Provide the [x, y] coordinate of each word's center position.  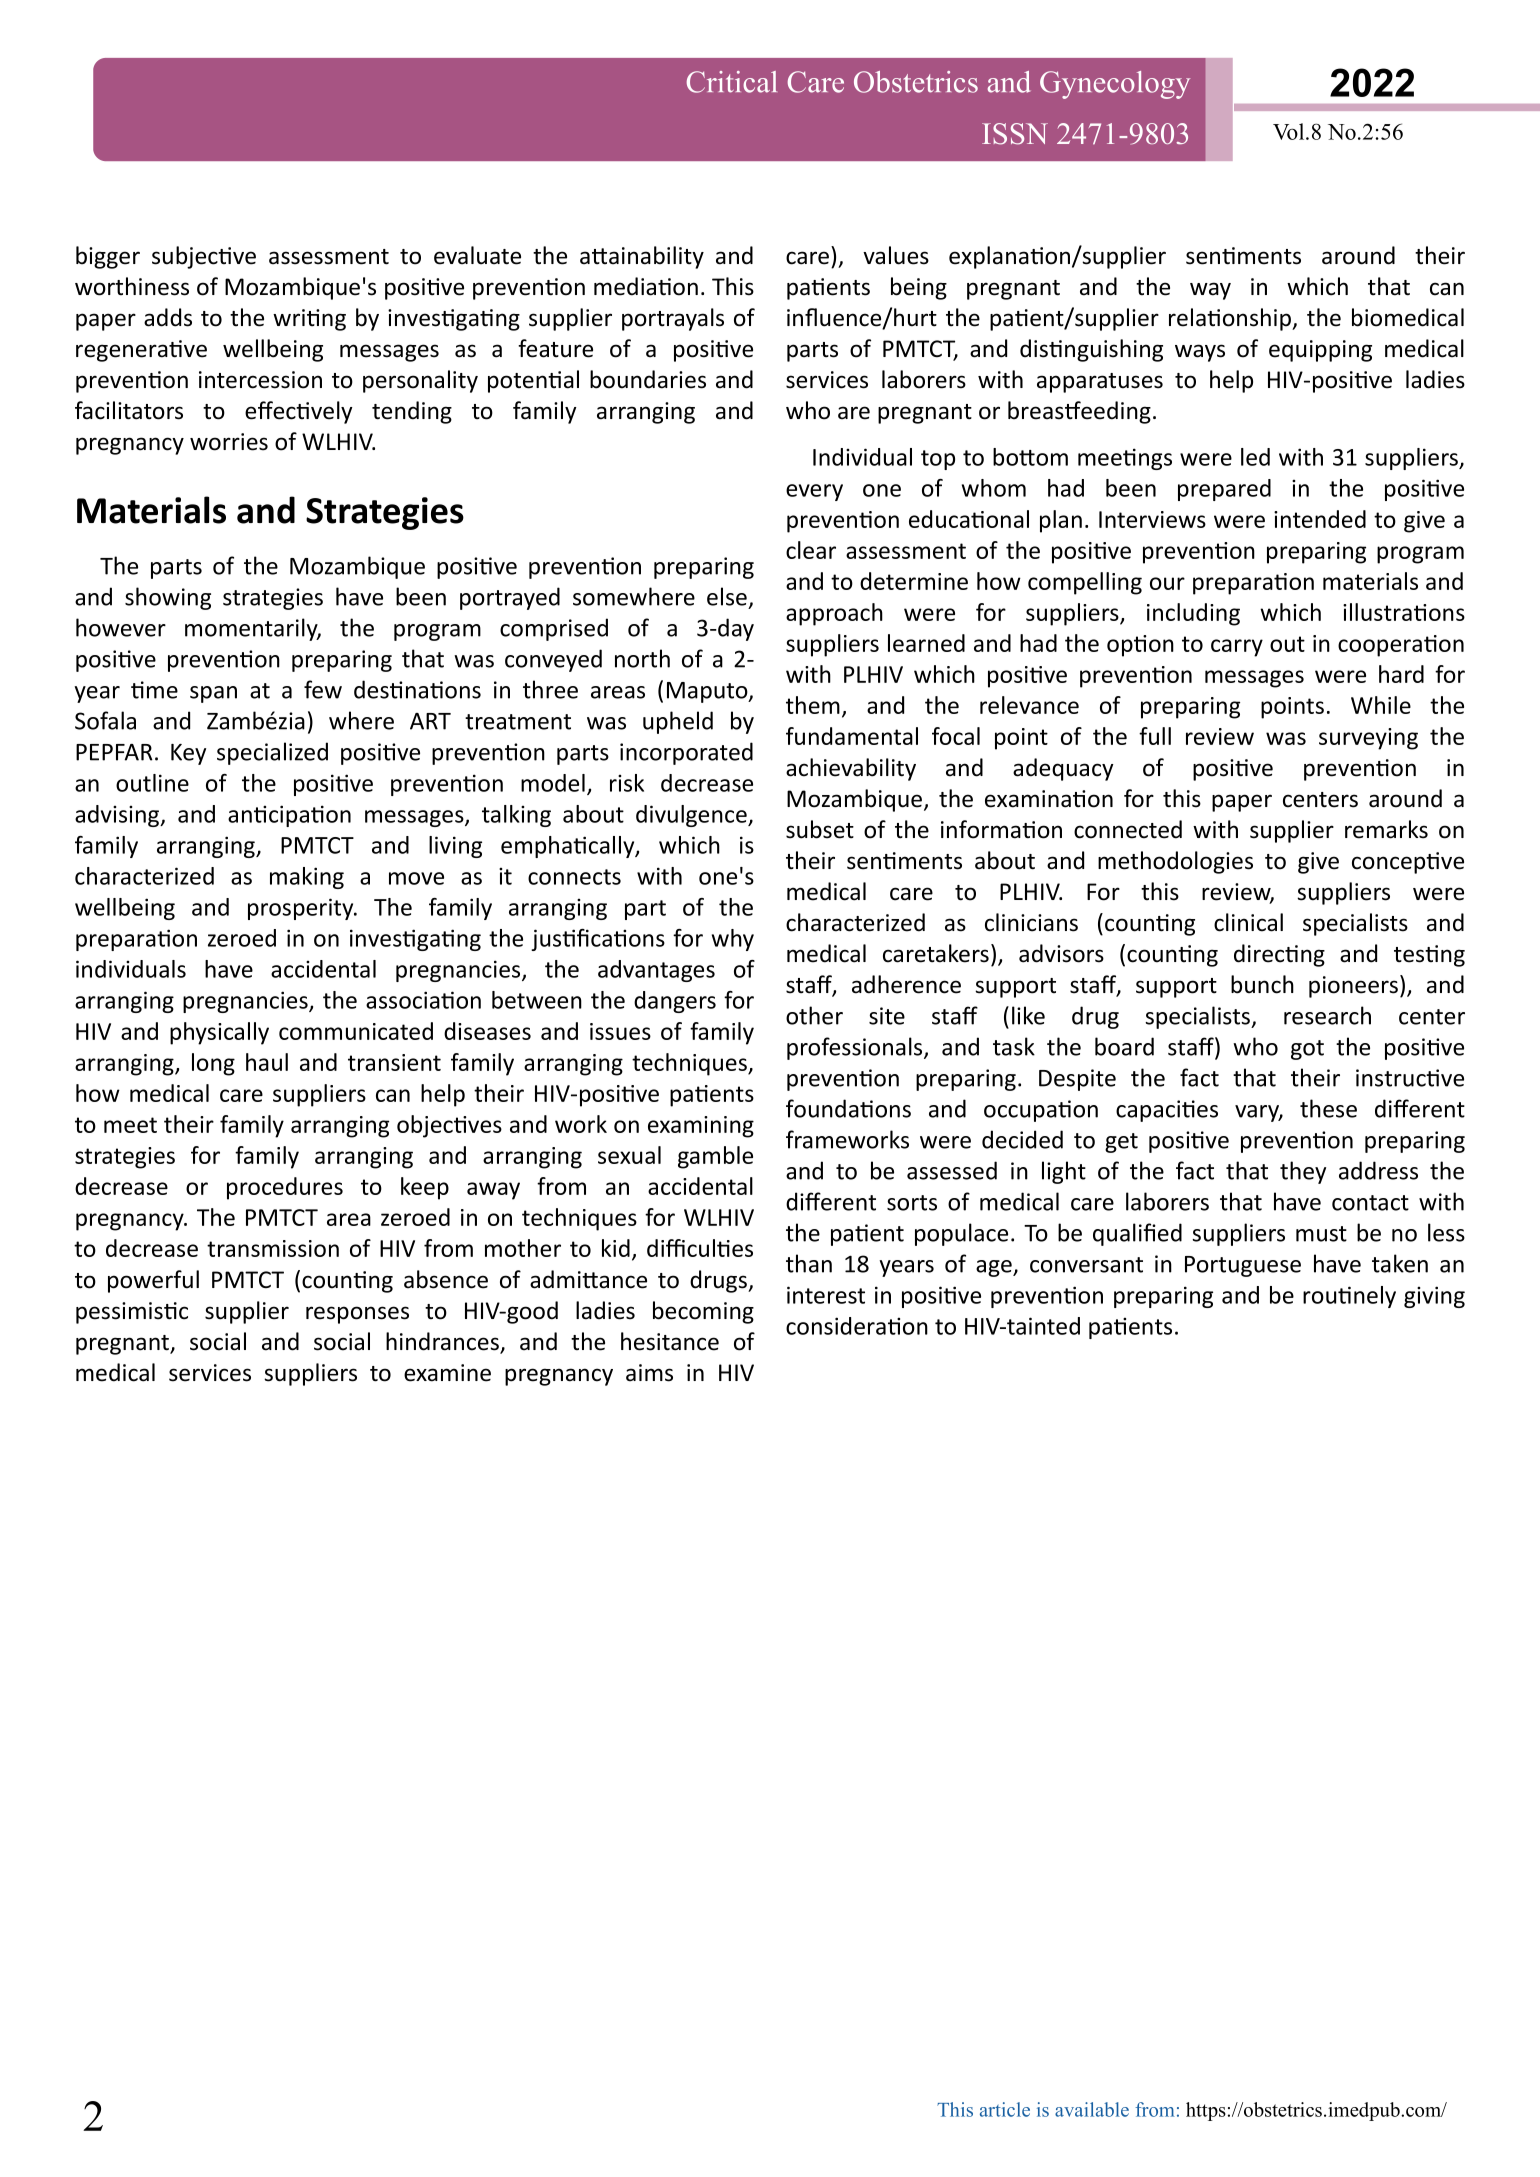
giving [1434, 1297]
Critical [732, 82]
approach [834, 614]
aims [649, 1373]
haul [267, 1062]
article [1005, 2109]
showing [168, 598]
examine [447, 1373]
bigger [108, 257]
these [1328, 1108]
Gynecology [1115, 85]
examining [701, 1127]
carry [1237, 648]
